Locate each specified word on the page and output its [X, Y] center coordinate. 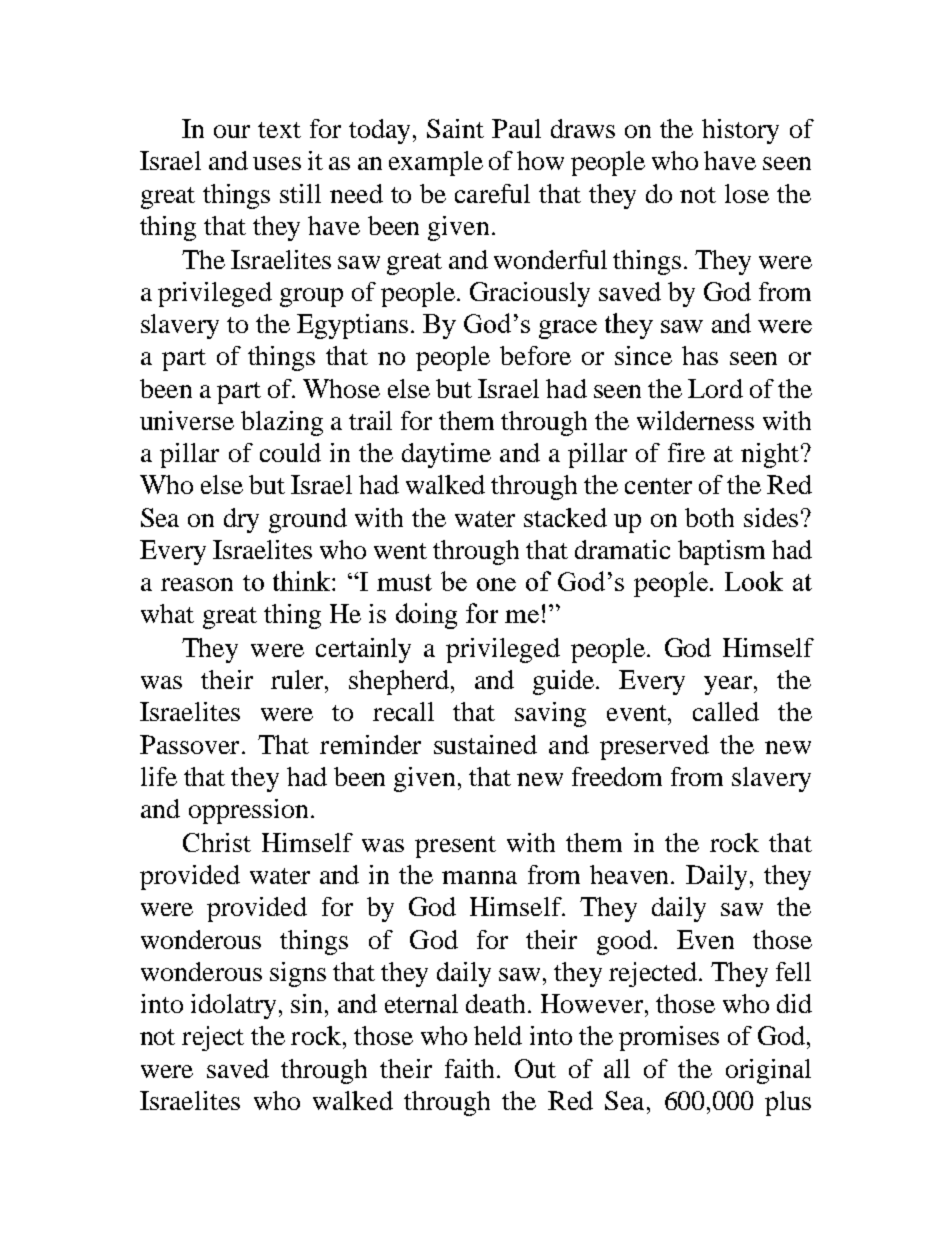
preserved [654, 747]
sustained [485, 744]
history [740, 131]
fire [686, 452]
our [232, 131]
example [436, 163]
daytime [446, 455]
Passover [189, 744]
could [290, 452]
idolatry [233, 1006]
